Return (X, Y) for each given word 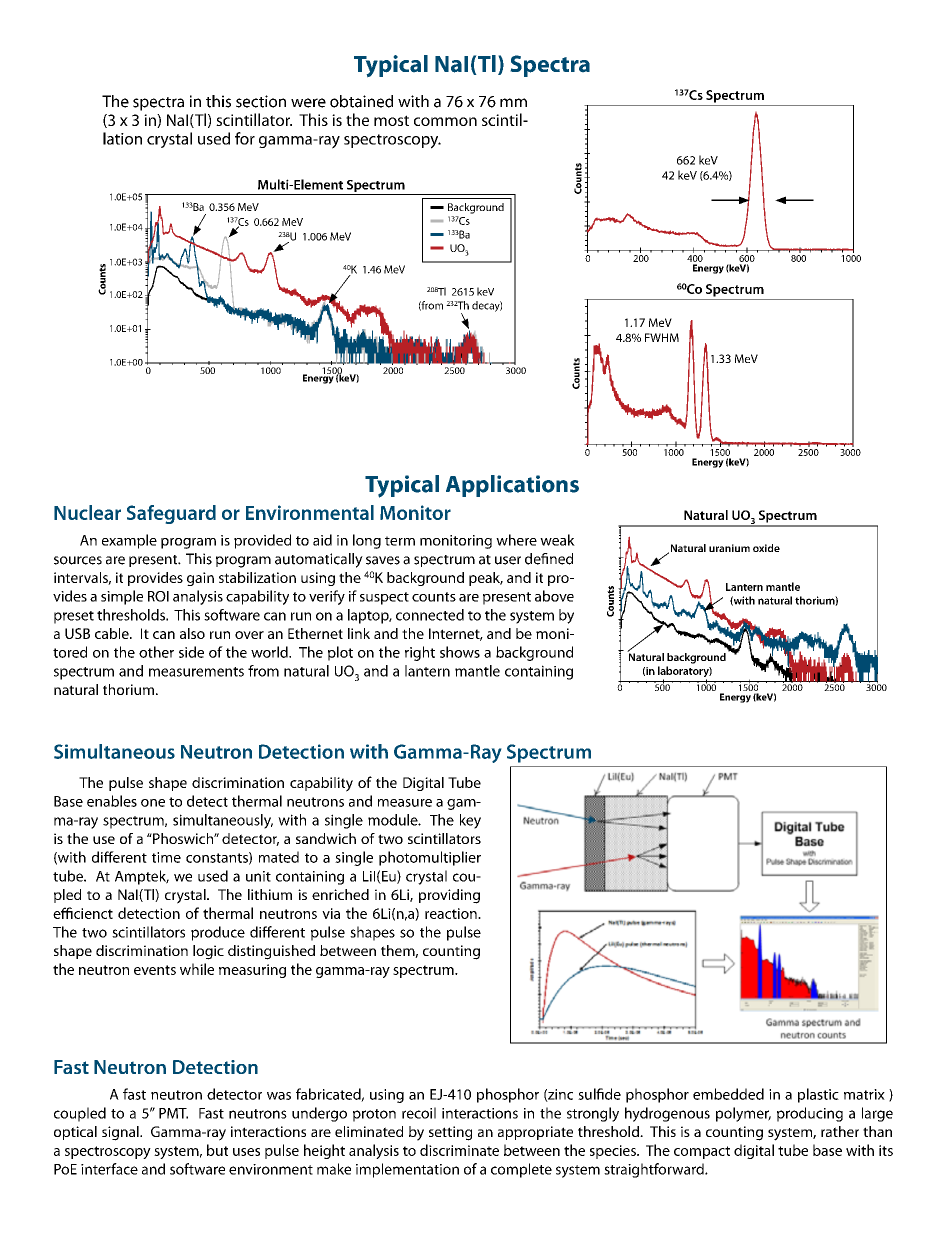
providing (449, 896)
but (217, 1150)
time (166, 857)
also (192, 633)
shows (460, 652)
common (445, 121)
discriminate (459, 1150)
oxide (766, 548)
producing (810, 1114)
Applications (512, 486)
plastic (818, 1095)
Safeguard (171, 514)
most (391, 120)
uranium (729, 548)
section (261, 101)
